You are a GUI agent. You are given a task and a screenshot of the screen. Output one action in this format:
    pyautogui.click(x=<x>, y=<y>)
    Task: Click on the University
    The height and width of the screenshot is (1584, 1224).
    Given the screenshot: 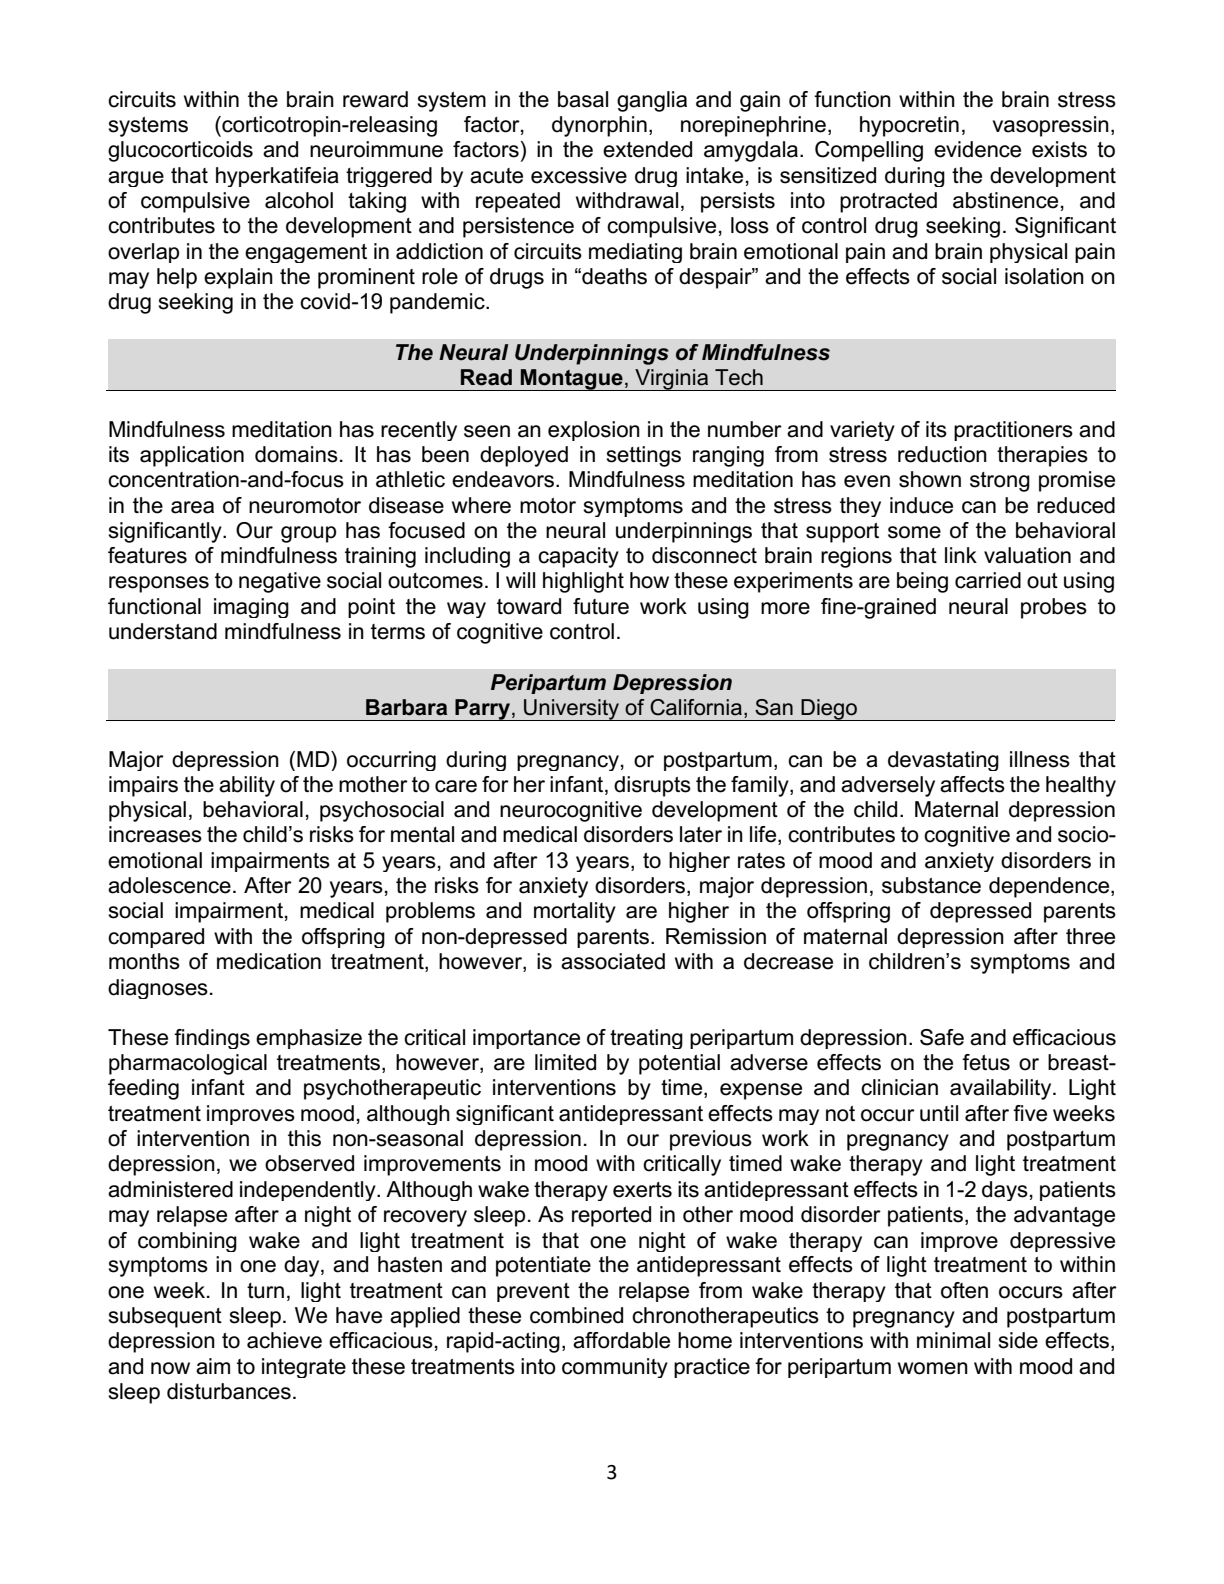 What is the action you would take?
    pyautogui.click(x=571, y=710)
